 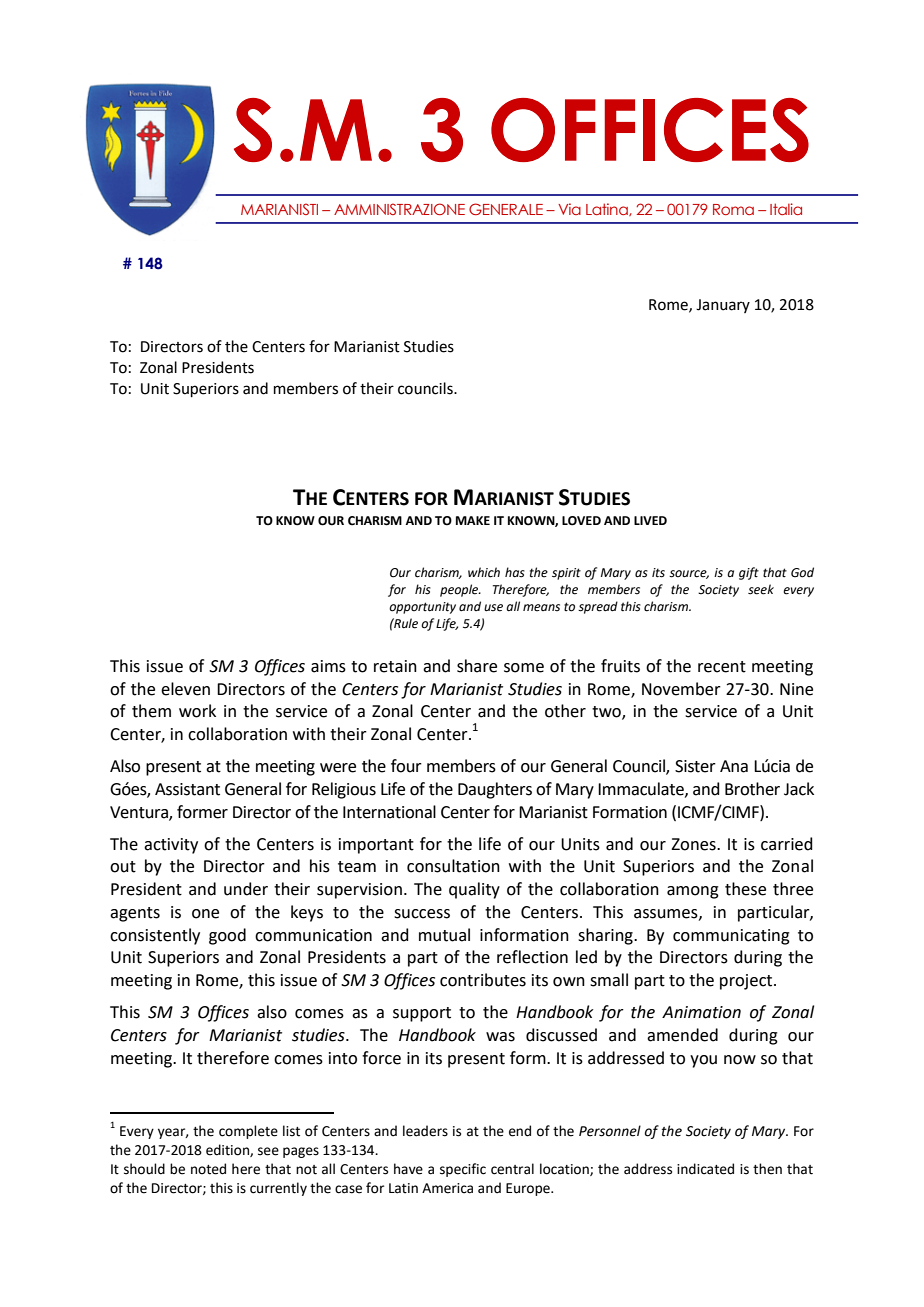 What do you see at coordinates (581, 521) in the screenshot?
I see `LOVED` at bounding box center [581, 521].
